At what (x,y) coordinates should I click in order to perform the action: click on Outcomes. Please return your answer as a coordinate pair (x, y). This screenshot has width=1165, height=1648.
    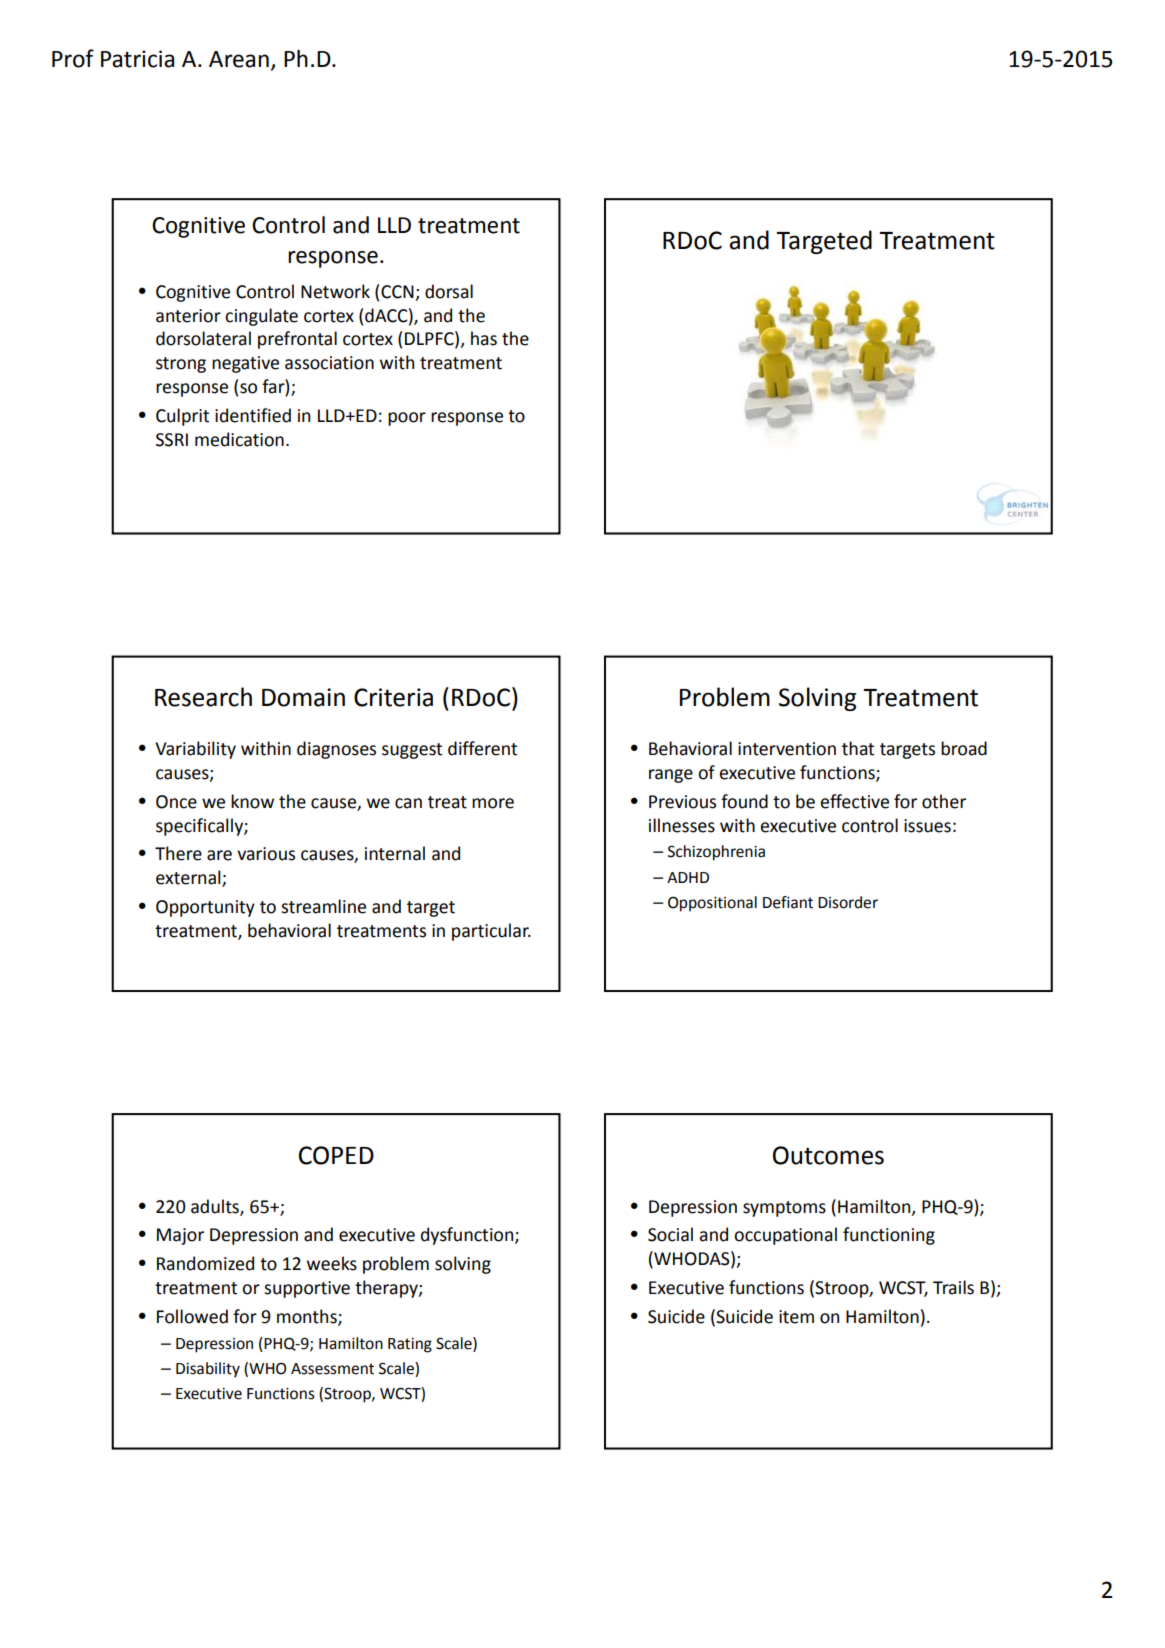
    Looking at the image, I should click on (828, 1155).
